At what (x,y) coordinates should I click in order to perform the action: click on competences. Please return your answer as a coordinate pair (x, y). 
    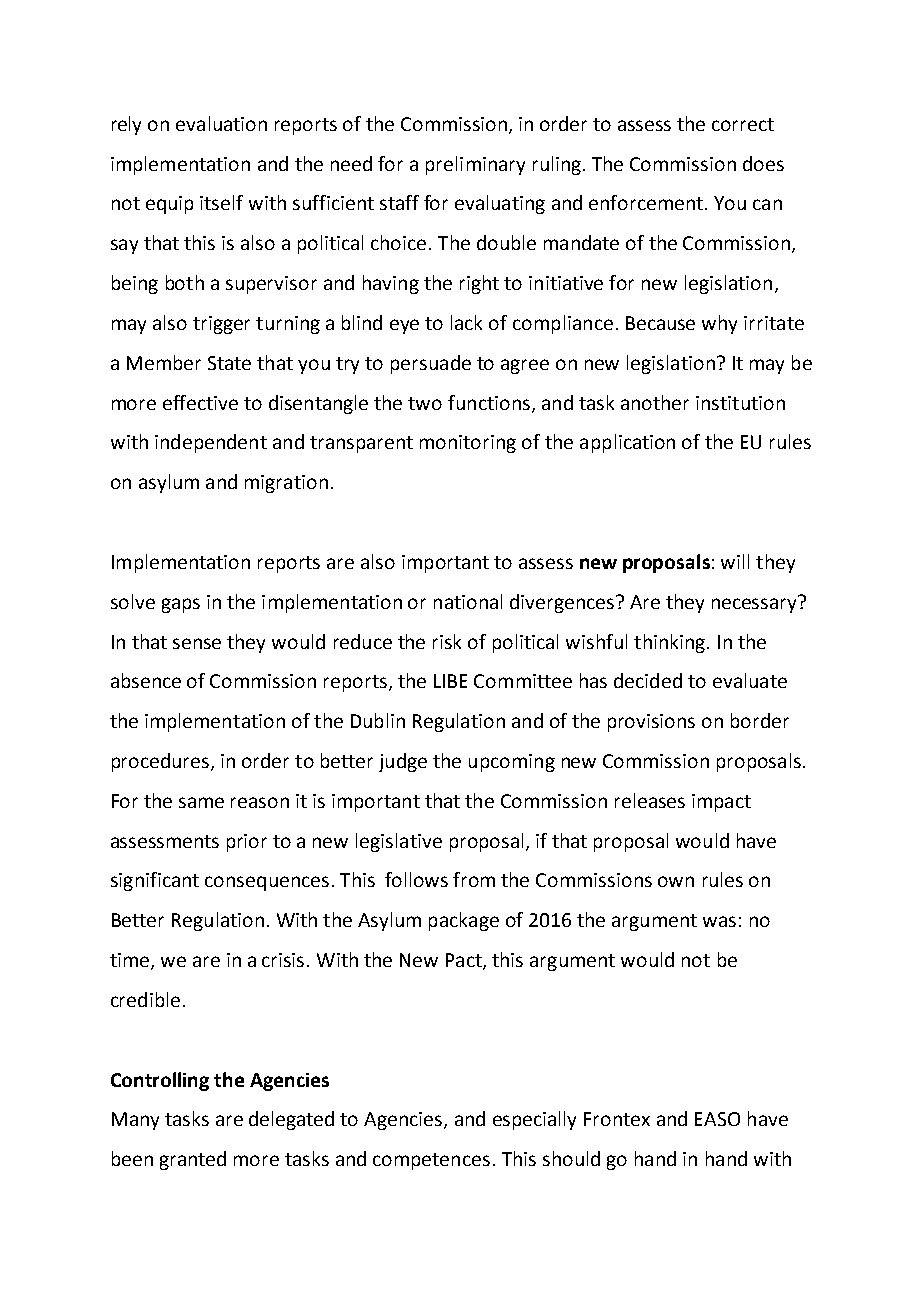
    Looking at the image, I should click on (431, 1161).
